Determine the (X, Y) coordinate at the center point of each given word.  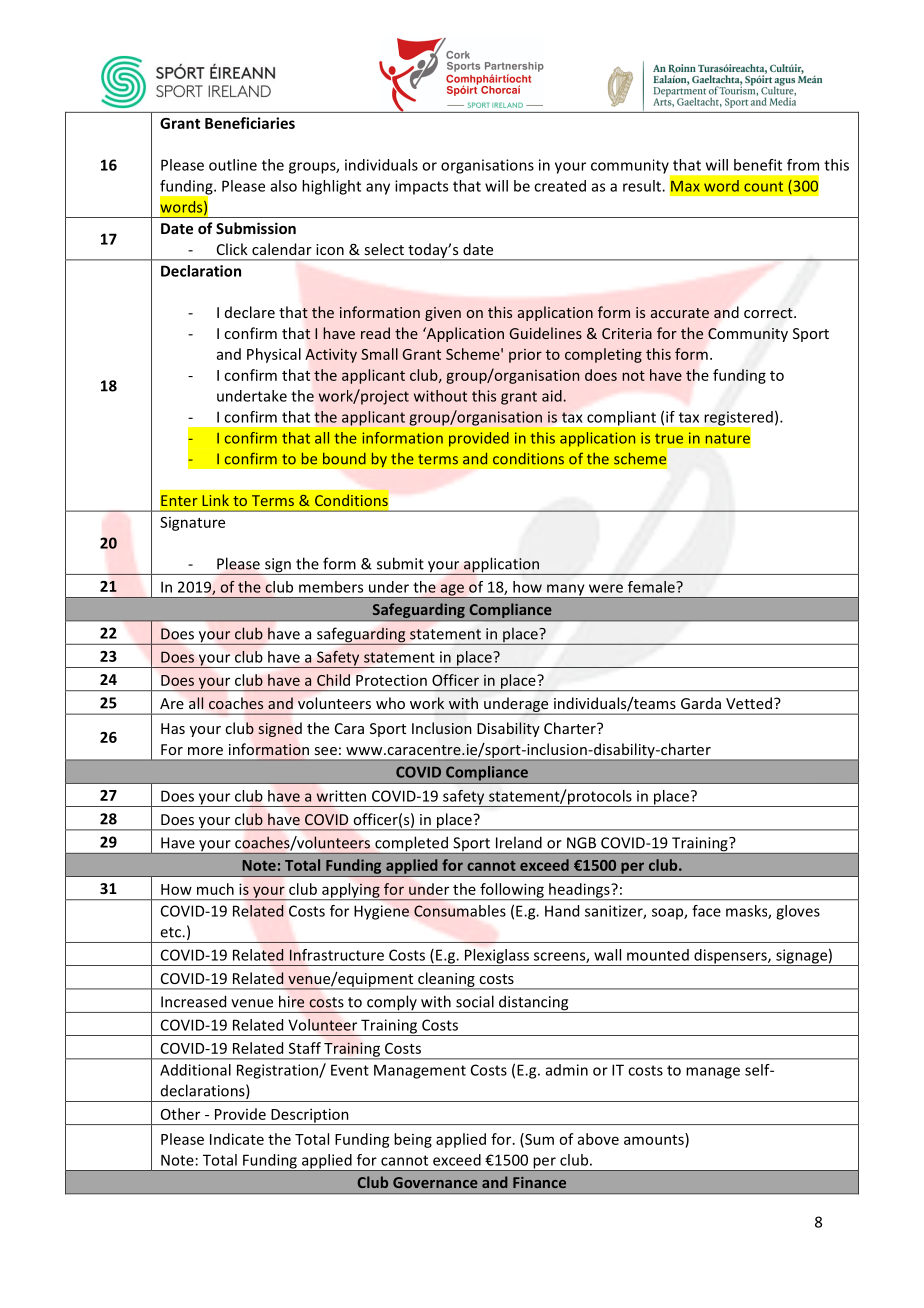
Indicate (237, 1139)
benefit (758, 165)
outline (233, 165)
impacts (421, 187)
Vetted (749, 703)
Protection (391, 680)
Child (333, 680)
